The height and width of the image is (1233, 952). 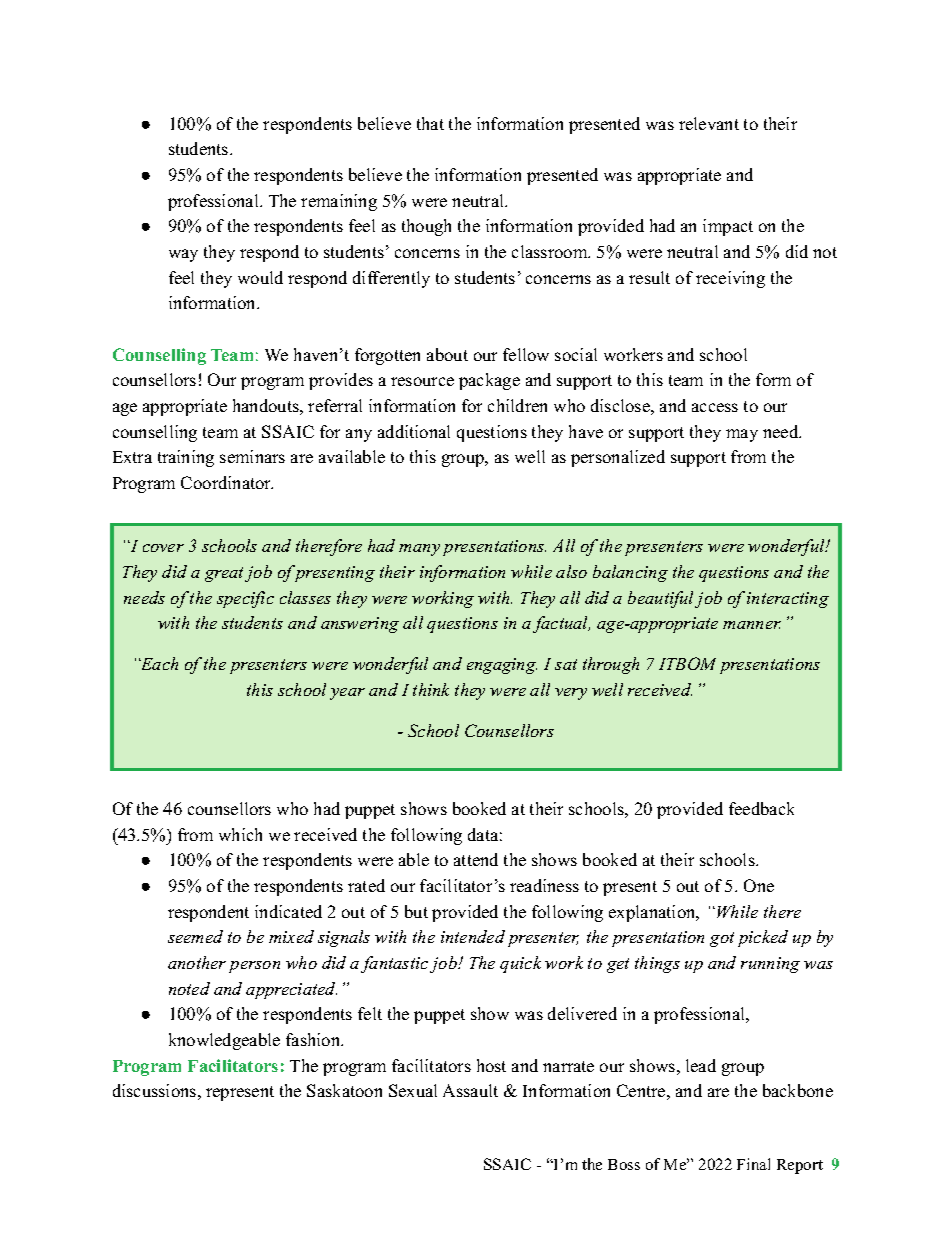 I want to click on Assault, so click(x=470, y=1090).
